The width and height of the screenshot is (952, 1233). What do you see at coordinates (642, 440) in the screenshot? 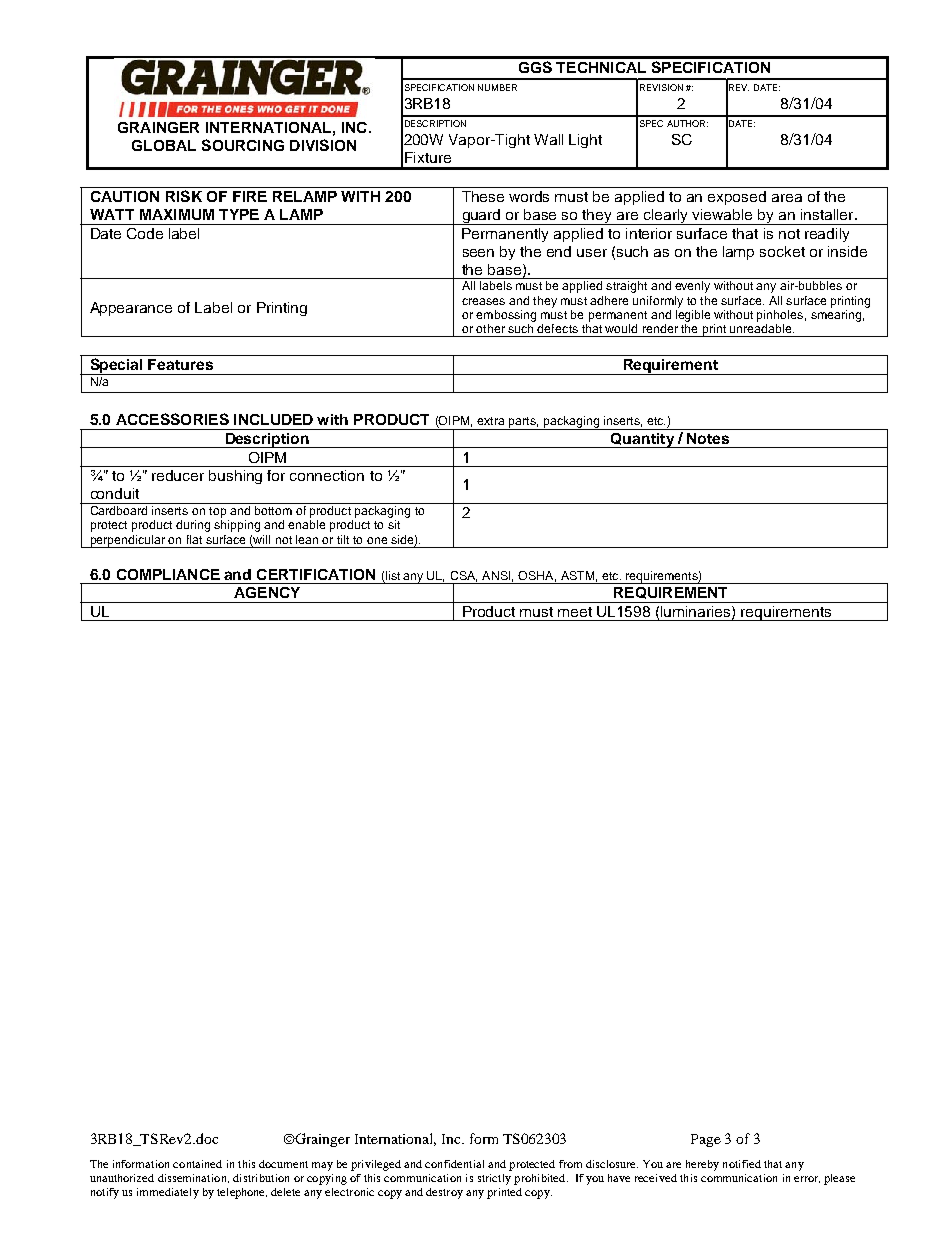
I see `Quantity` at bounding box center [642, 440].
